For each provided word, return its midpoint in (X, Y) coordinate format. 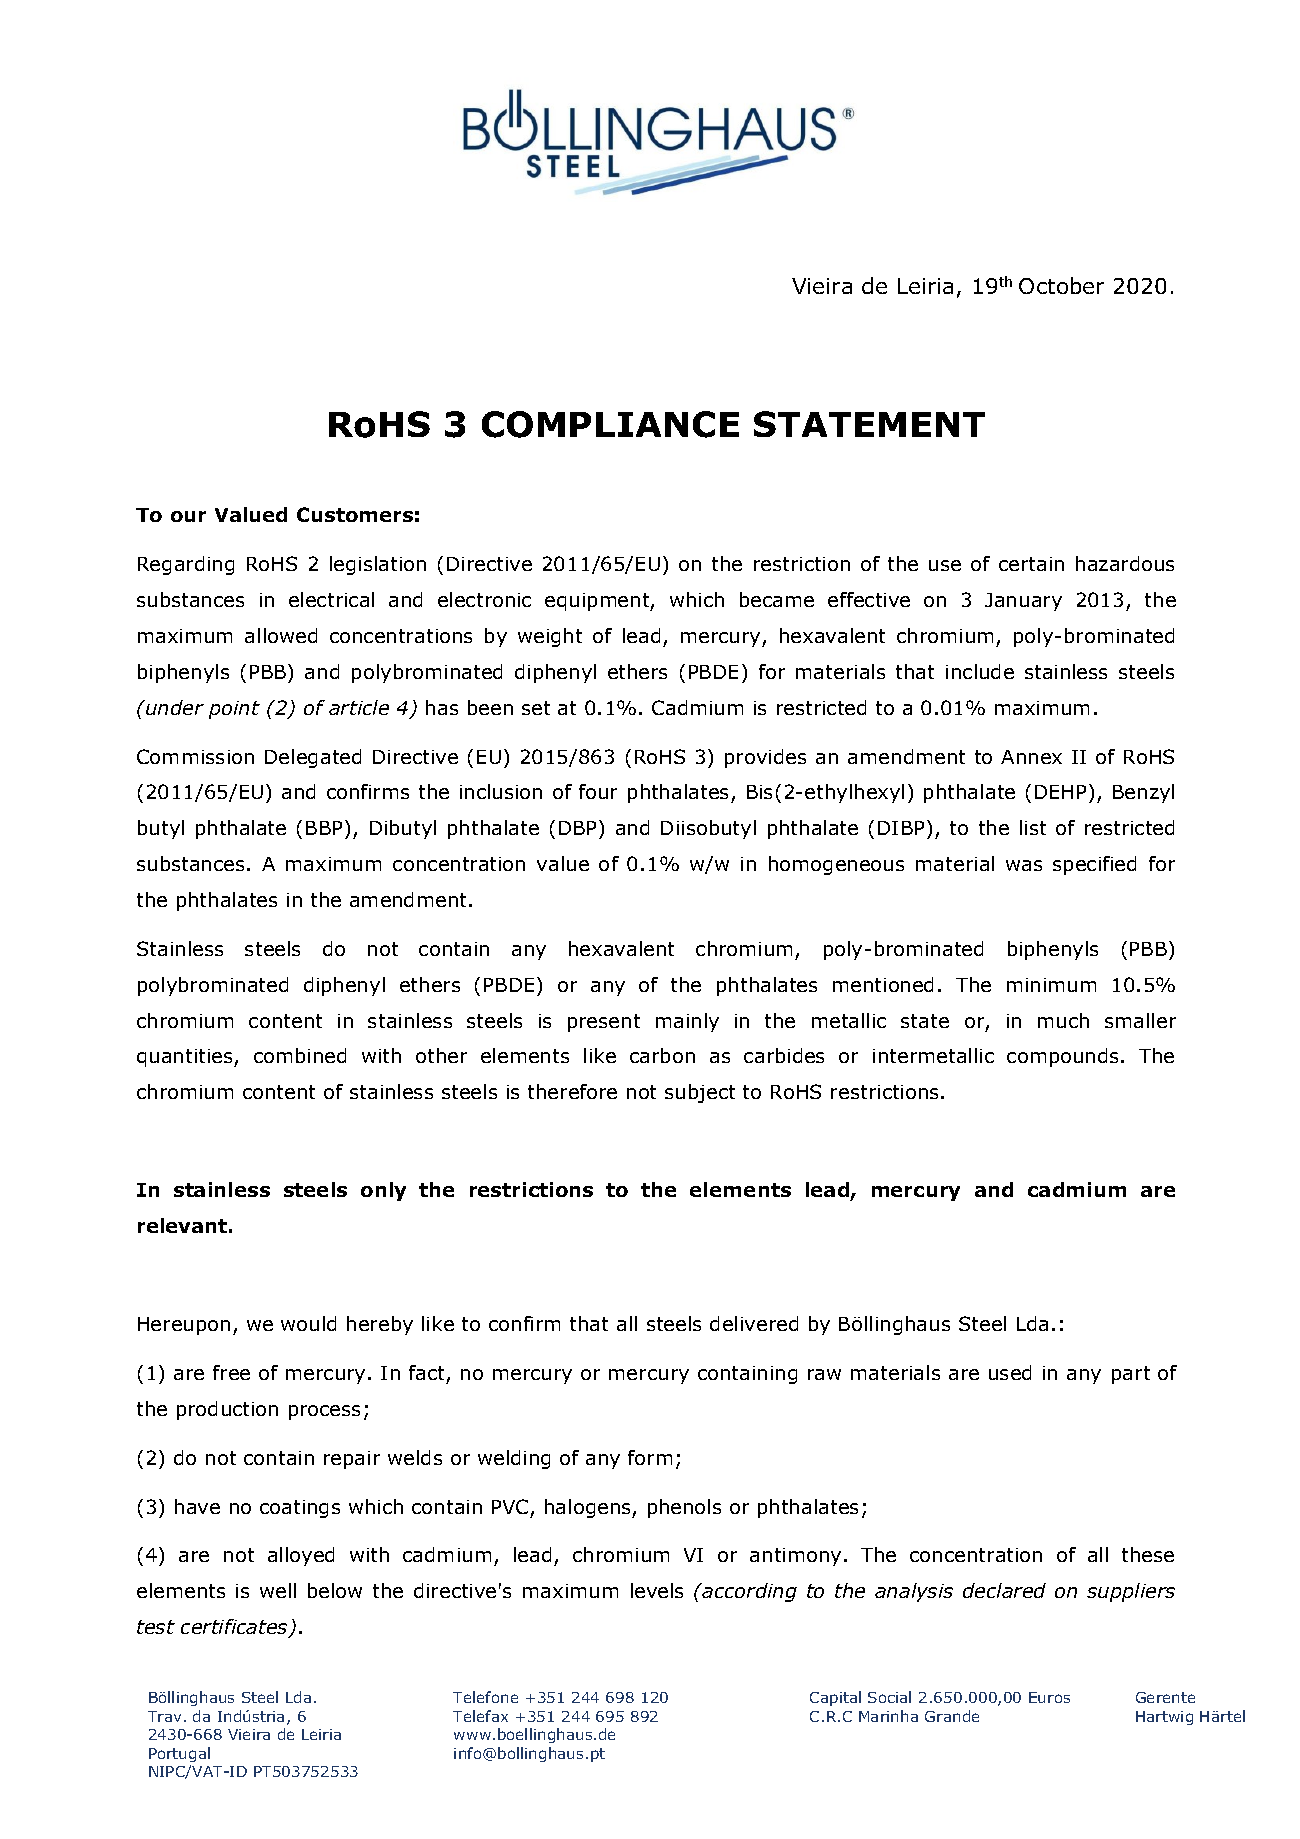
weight (550, 637)
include (980, 671)
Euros (1049, 1697)
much (1063, 1020)
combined (300, 1055)
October (1061, 285)
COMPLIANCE (610, 424)
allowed (281, 635)
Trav (164, 1716)
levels (657, 1590)
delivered (754, 1323)
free (231, 1372)
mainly (687, 1022)
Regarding (186, 565)
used (1010, 1372)
